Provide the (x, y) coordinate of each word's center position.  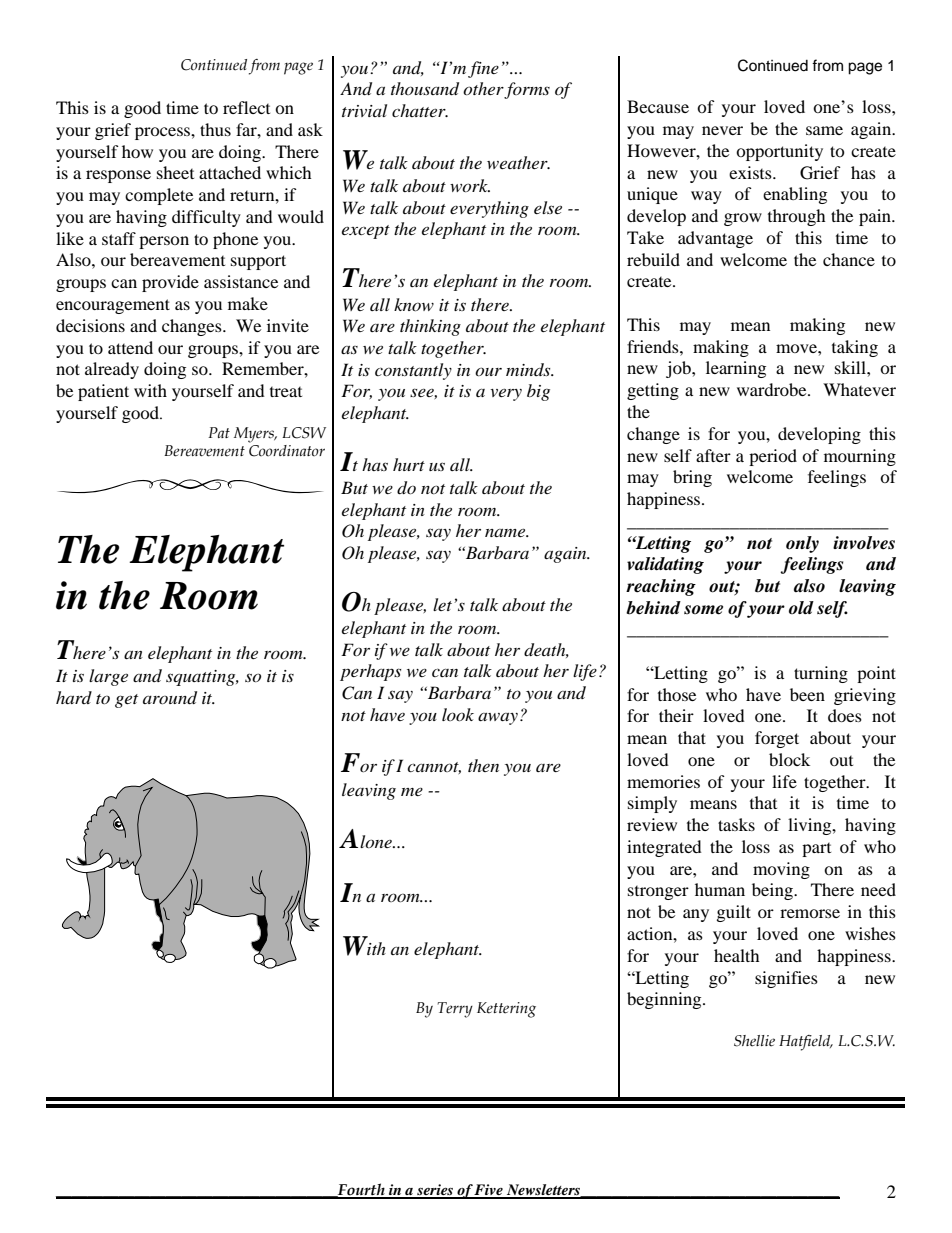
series (435, 1191)
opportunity (779, 152)
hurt (409, 464)
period (773, 457)
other (484, 90)
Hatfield (806, 1043)
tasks (736, 824)
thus (215, 129)
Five (489, 1191)
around (170, 698)
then (483, 765)
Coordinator (287, 451)
